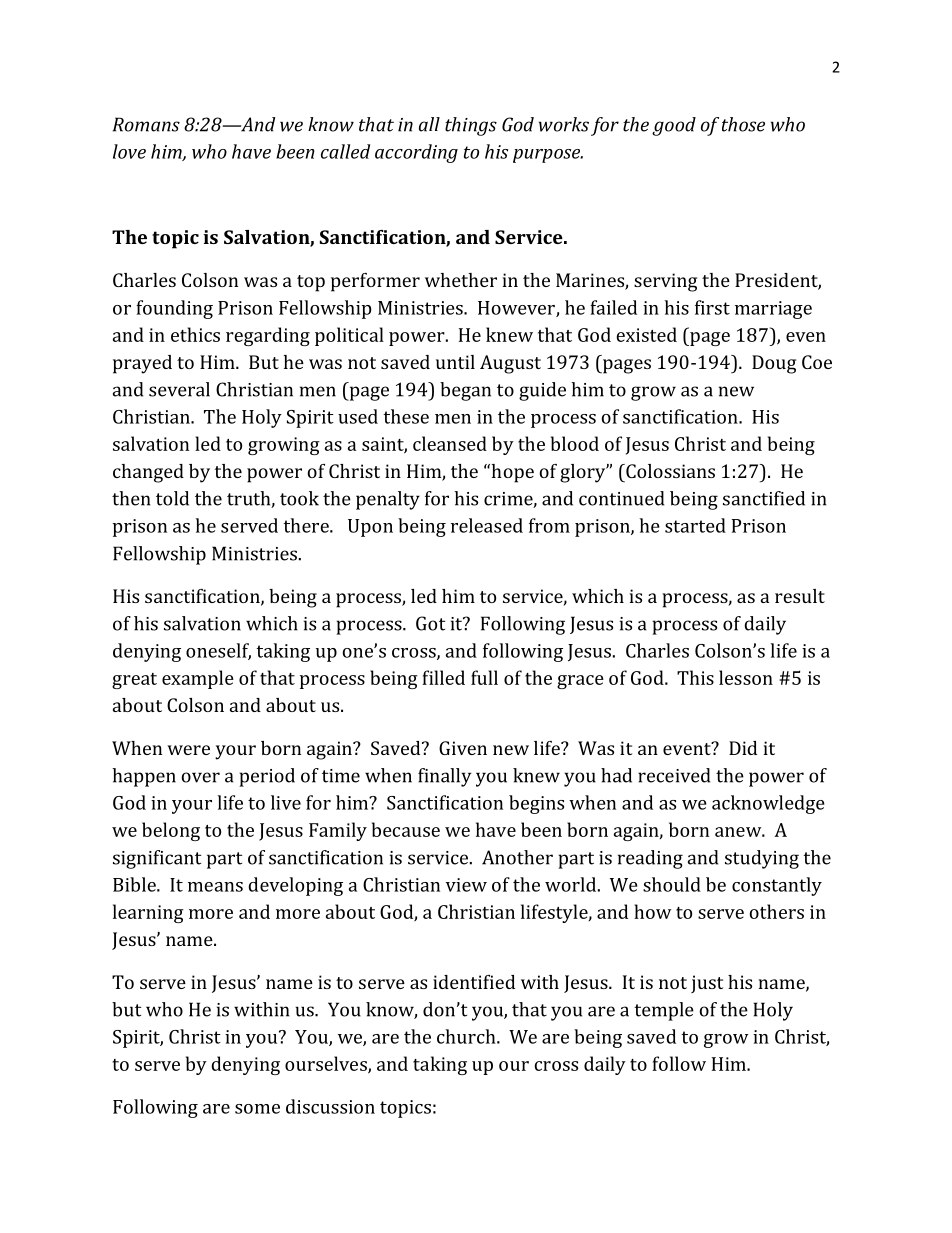 Image resolution: width=952 pixels, height=1233 pixels. I want to click on over, so click(200, 777).
